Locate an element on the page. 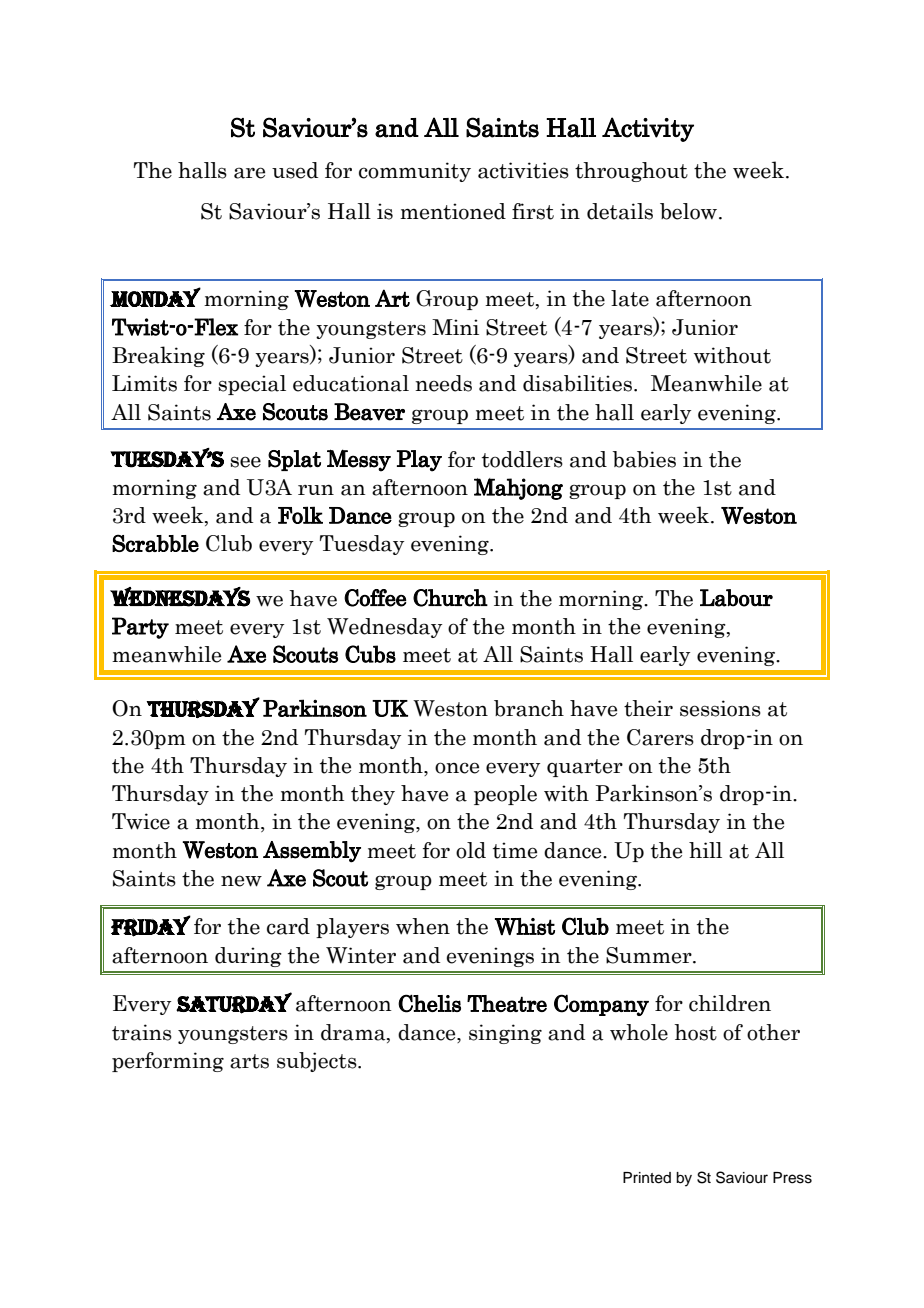 The height and width of the page is (1308, 924). community is located at coordinates (415, 172).
